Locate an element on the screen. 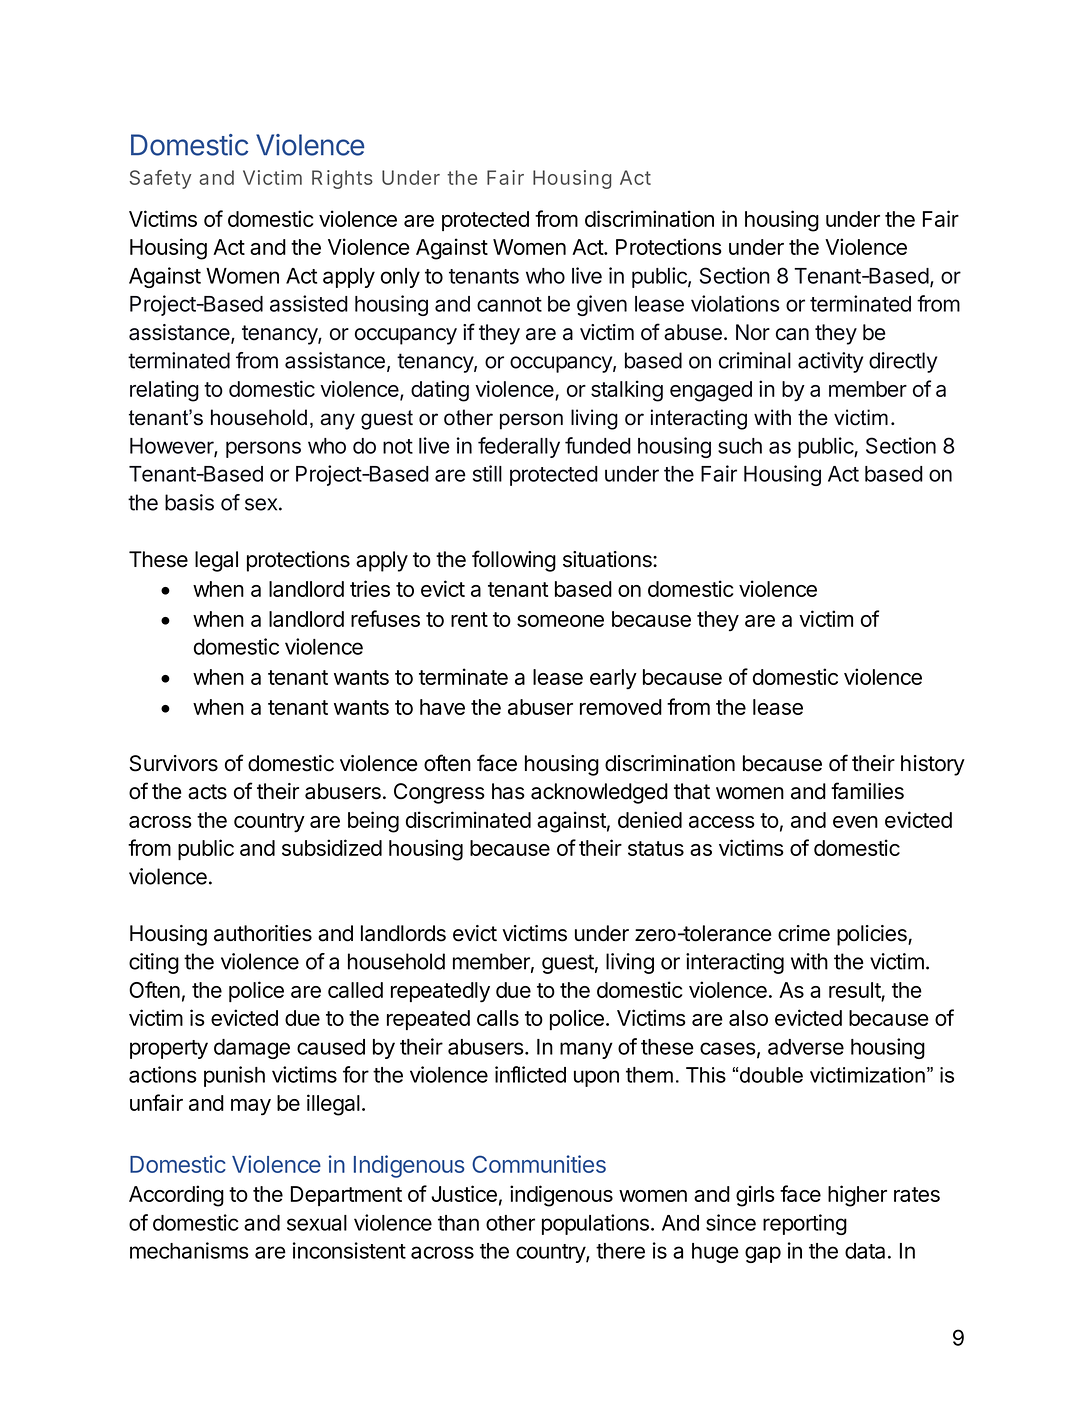 This screenshot has height=1414, width=1092. violations is located at coordinates (735, 303).
